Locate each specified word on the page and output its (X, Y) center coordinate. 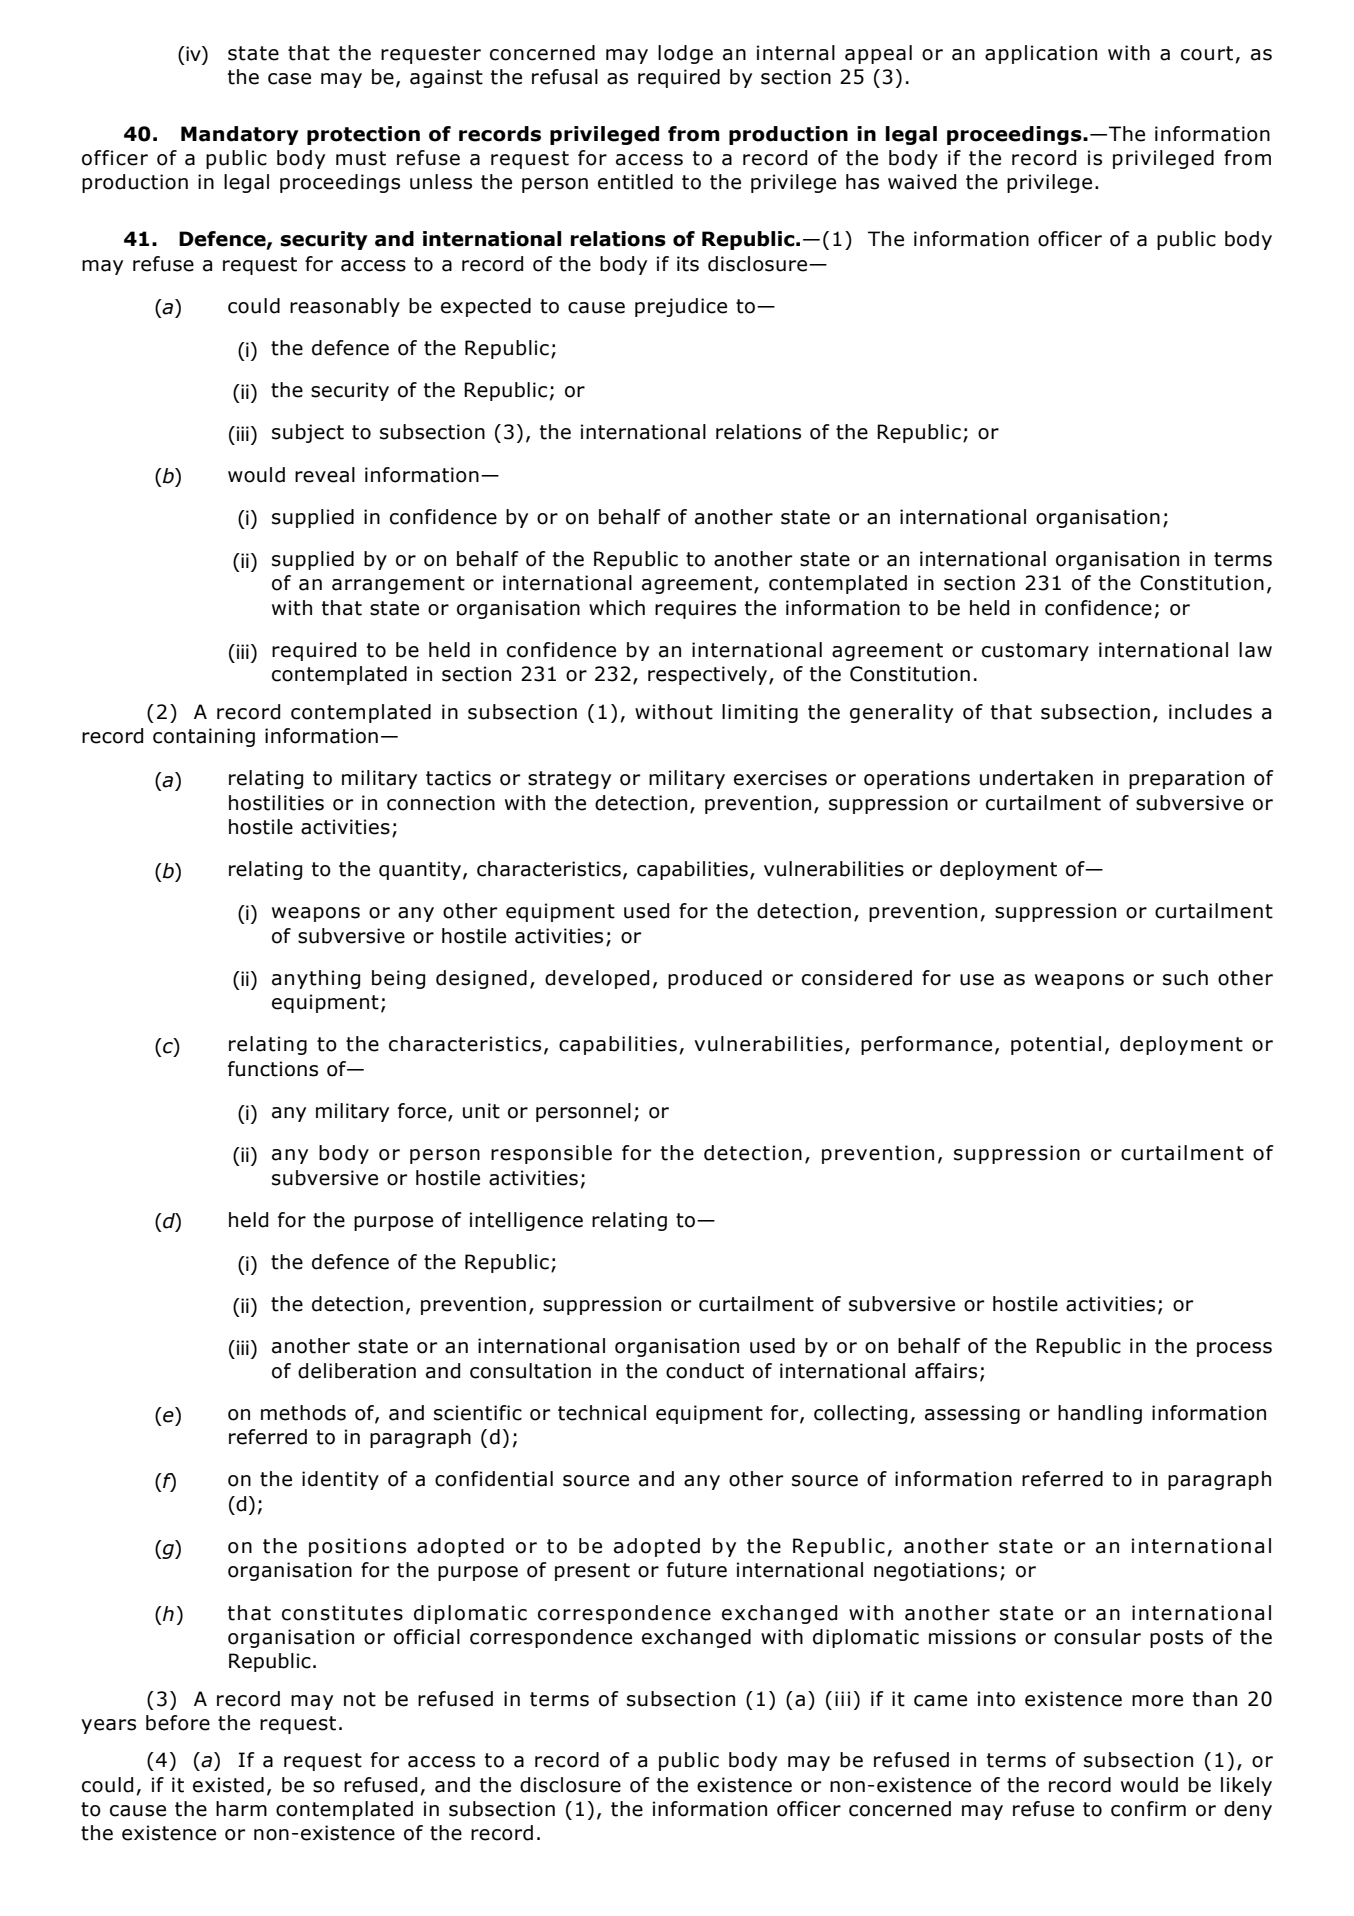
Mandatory (240, 135)
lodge (685, 54)
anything (316, 979)
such (1185, 978)
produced (715, 979)
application (1041, 54)
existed (228, 1785)
